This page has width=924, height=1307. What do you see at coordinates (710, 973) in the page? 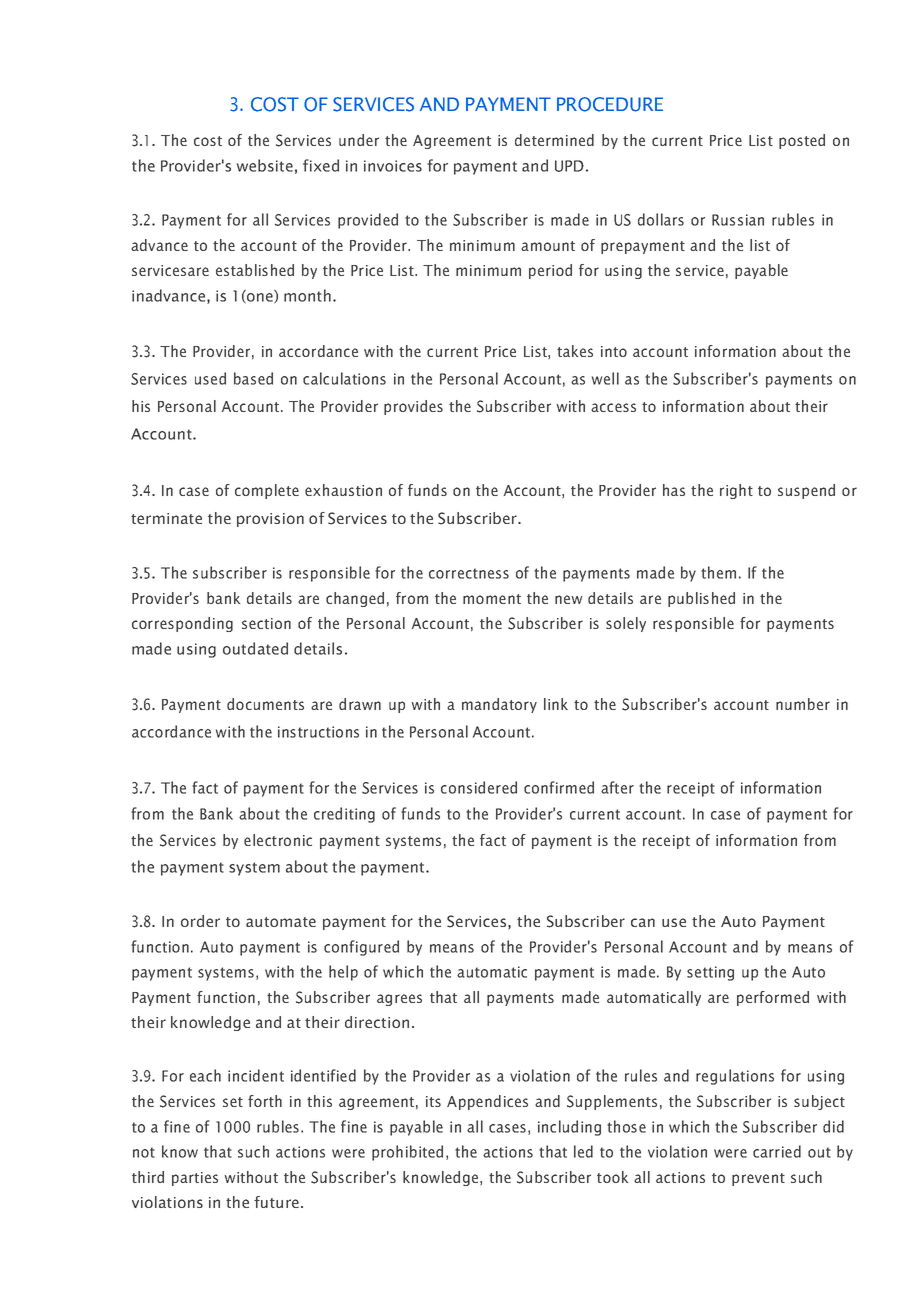
I see `setting` at bounding box center [710, 973].
